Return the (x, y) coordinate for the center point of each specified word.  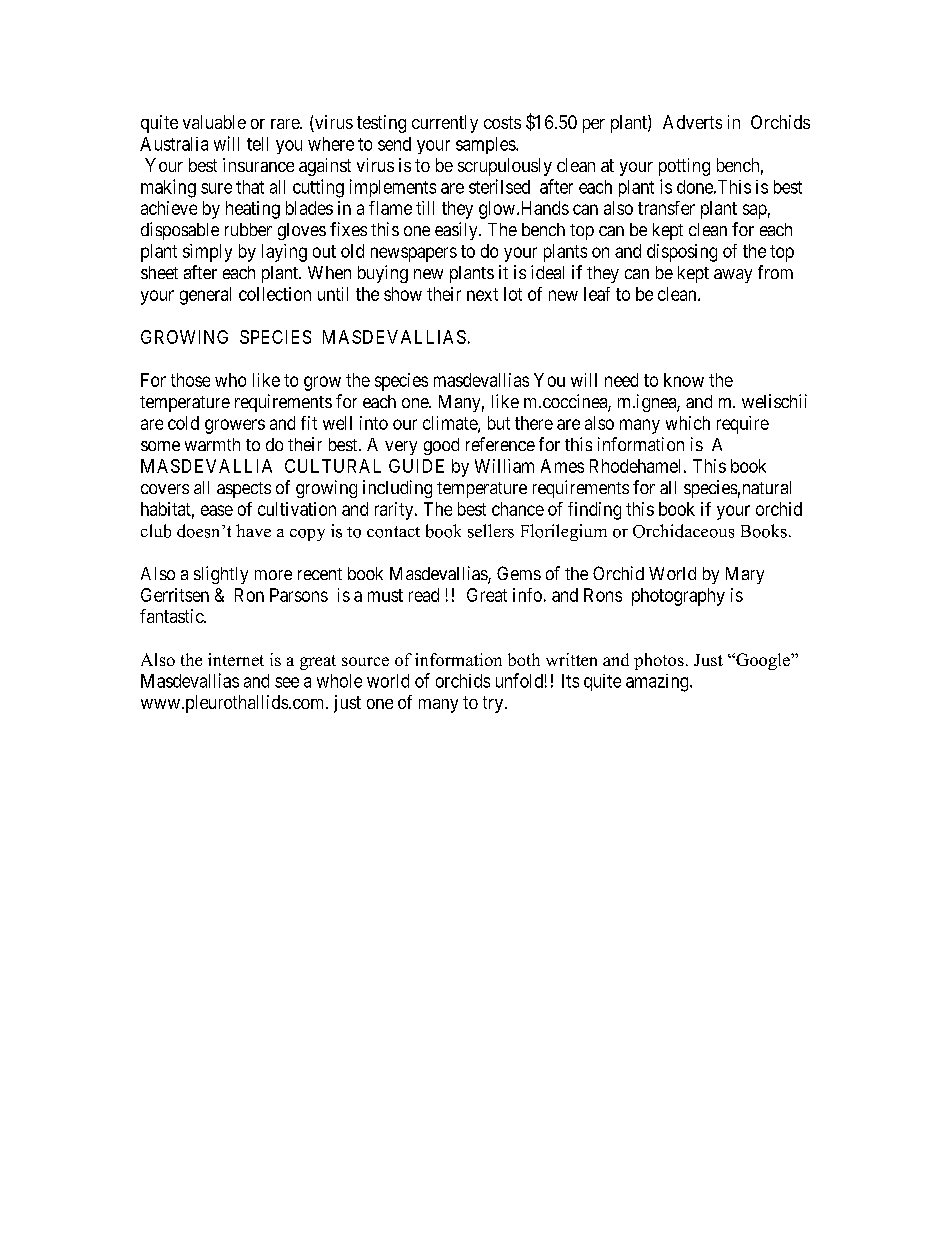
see (287, 682)
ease (217, 510)
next (482, 294)
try (494, 704)
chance (518, 509)
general (205, 296)
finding (594, 511)
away (733, 276)
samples (486, 145)
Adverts (692, 122)
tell (257, 144)
